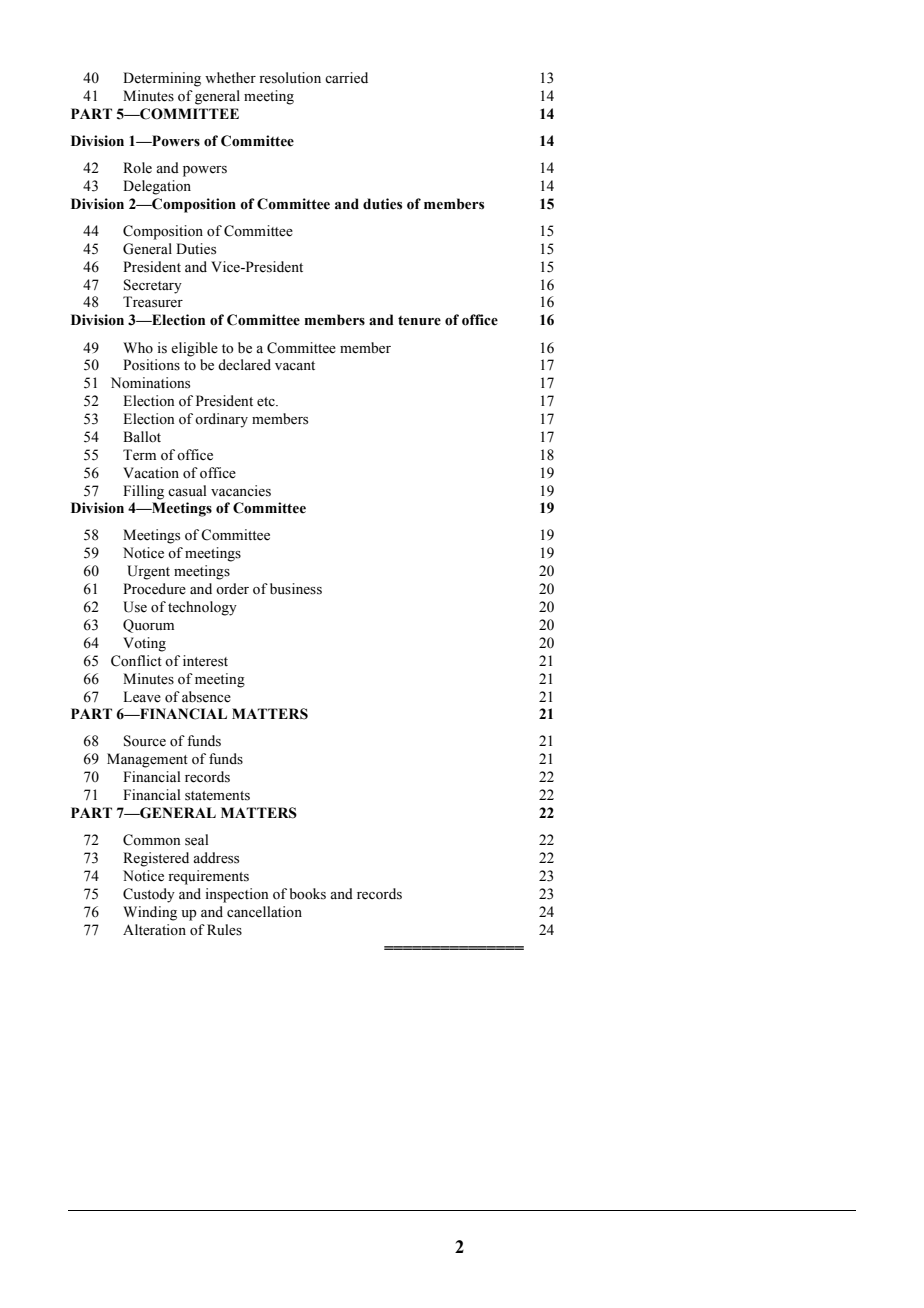 The width and height of the image is (924, 1308). I want to click on Role, so click(137, 168).
